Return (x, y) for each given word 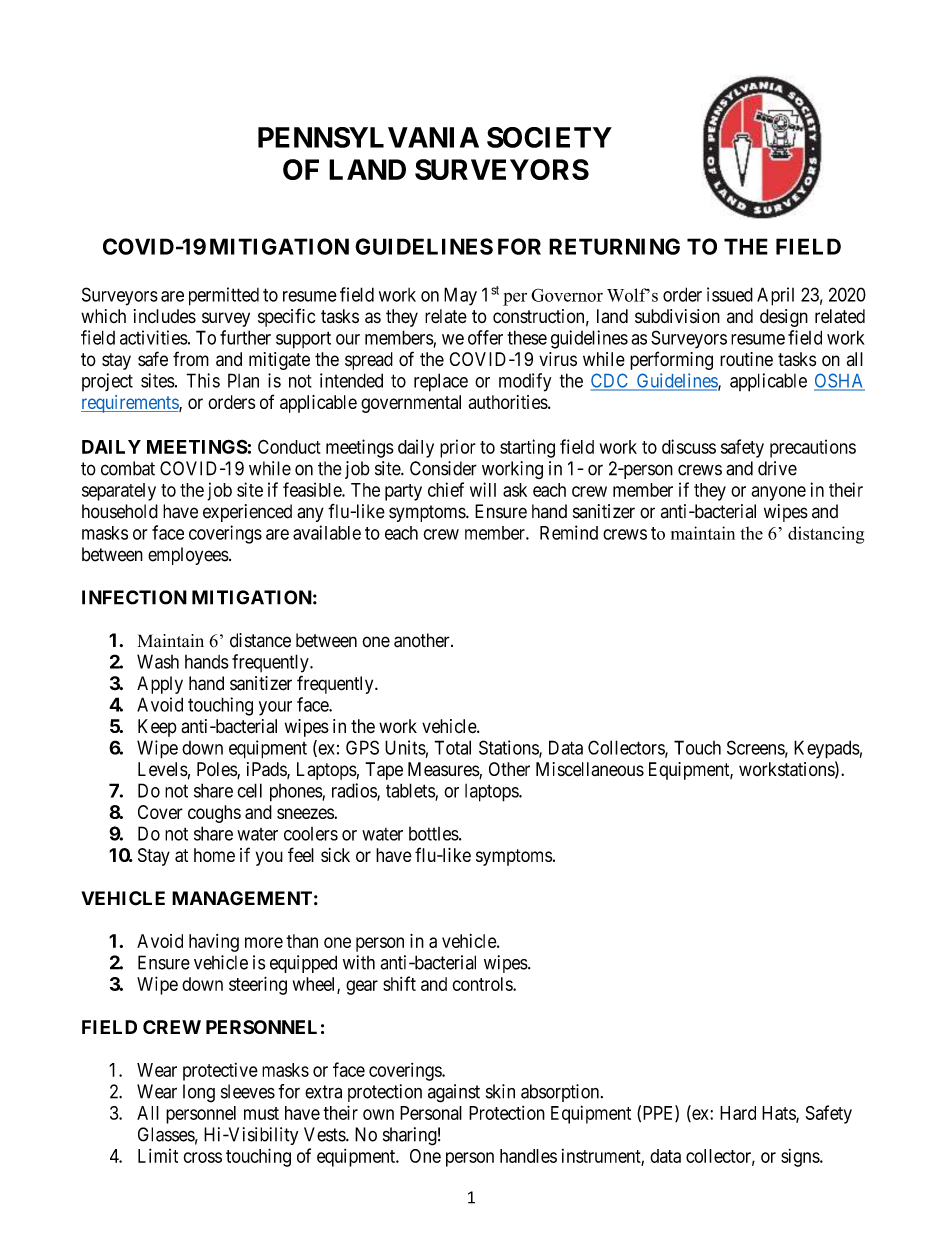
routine (746, 359)
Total (452, 747)
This (203, 380)
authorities (509, 402)
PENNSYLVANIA (368, 137)
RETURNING (614, 246)
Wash (158, 661)
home (214, 855)
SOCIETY (549, 137)
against (454, 1093)
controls (483, 984)
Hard (738, 1113)
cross (202, 1157)
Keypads (827, 749)
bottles (434, 834)
